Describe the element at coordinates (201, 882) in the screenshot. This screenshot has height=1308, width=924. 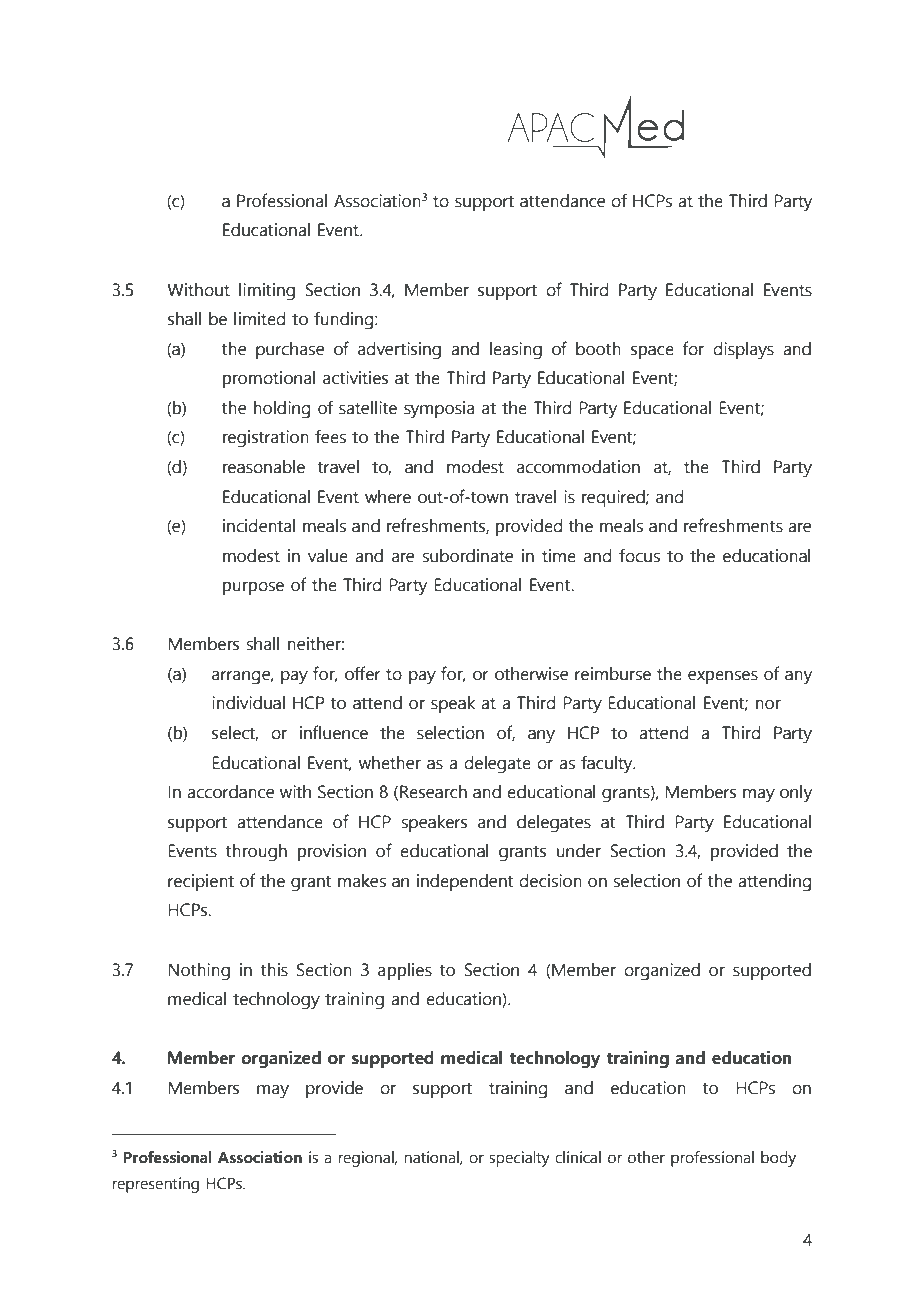
I see `recipient` at that location.
